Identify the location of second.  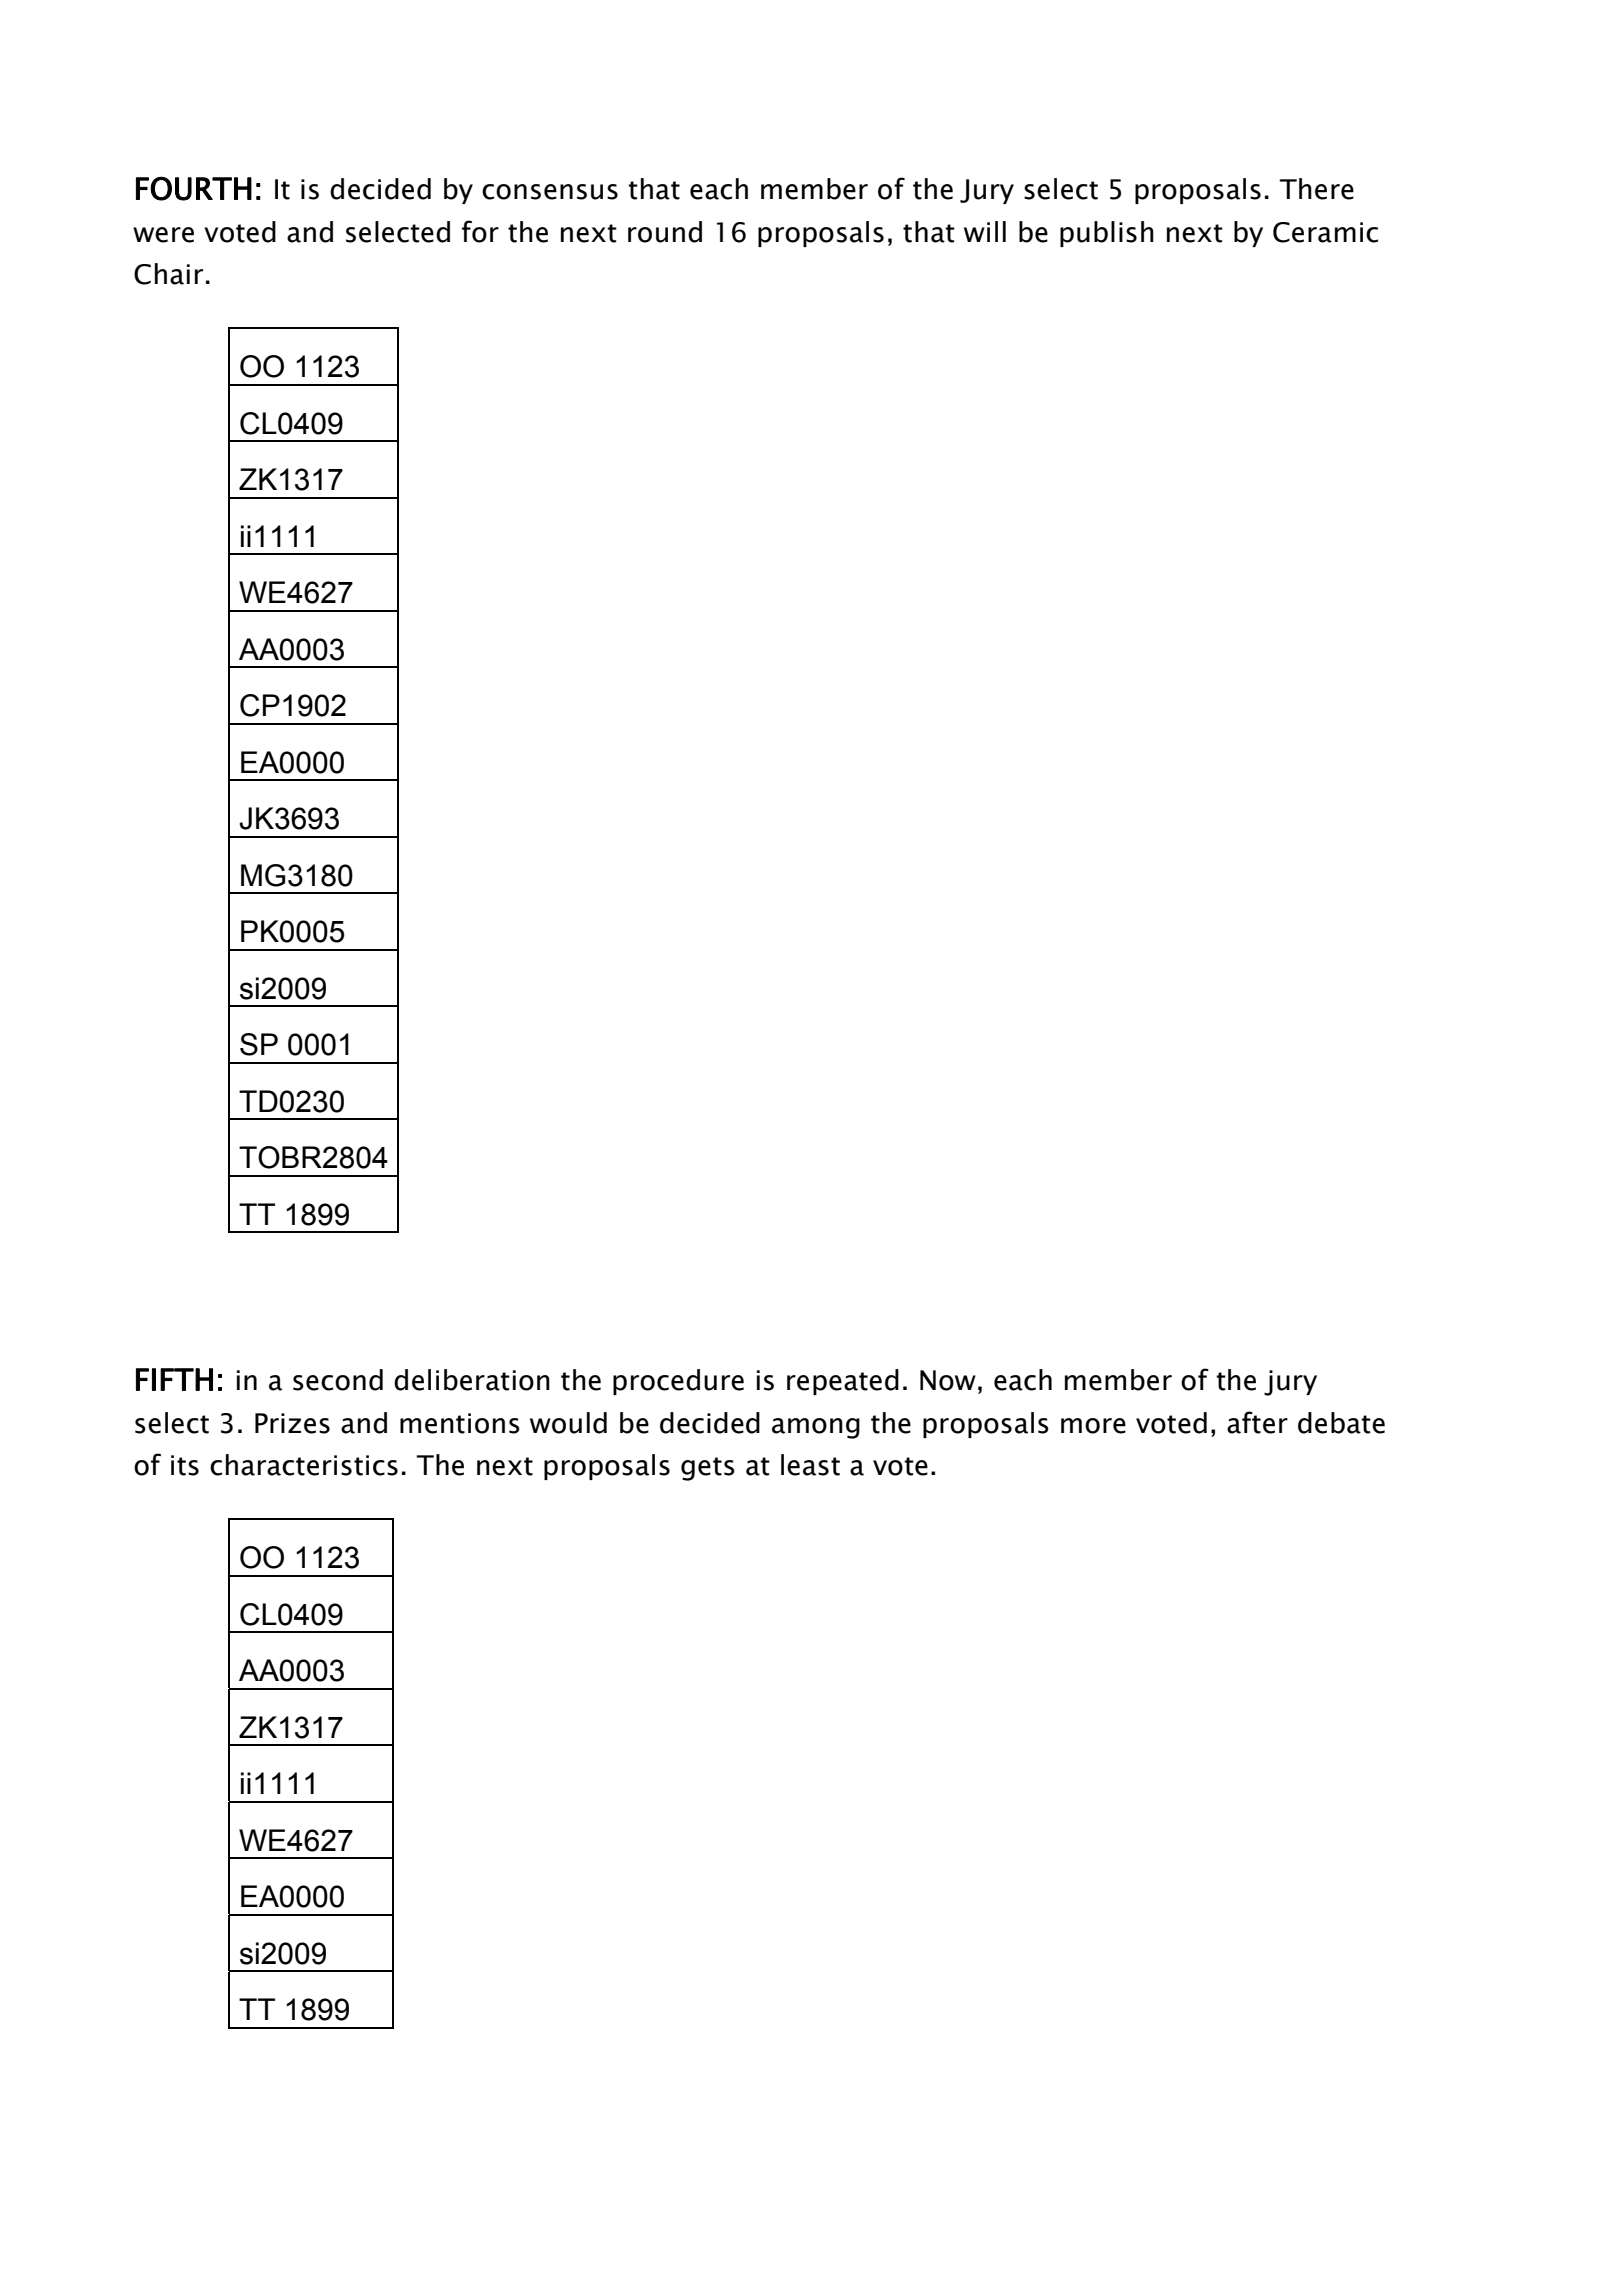
(338, 1380).
